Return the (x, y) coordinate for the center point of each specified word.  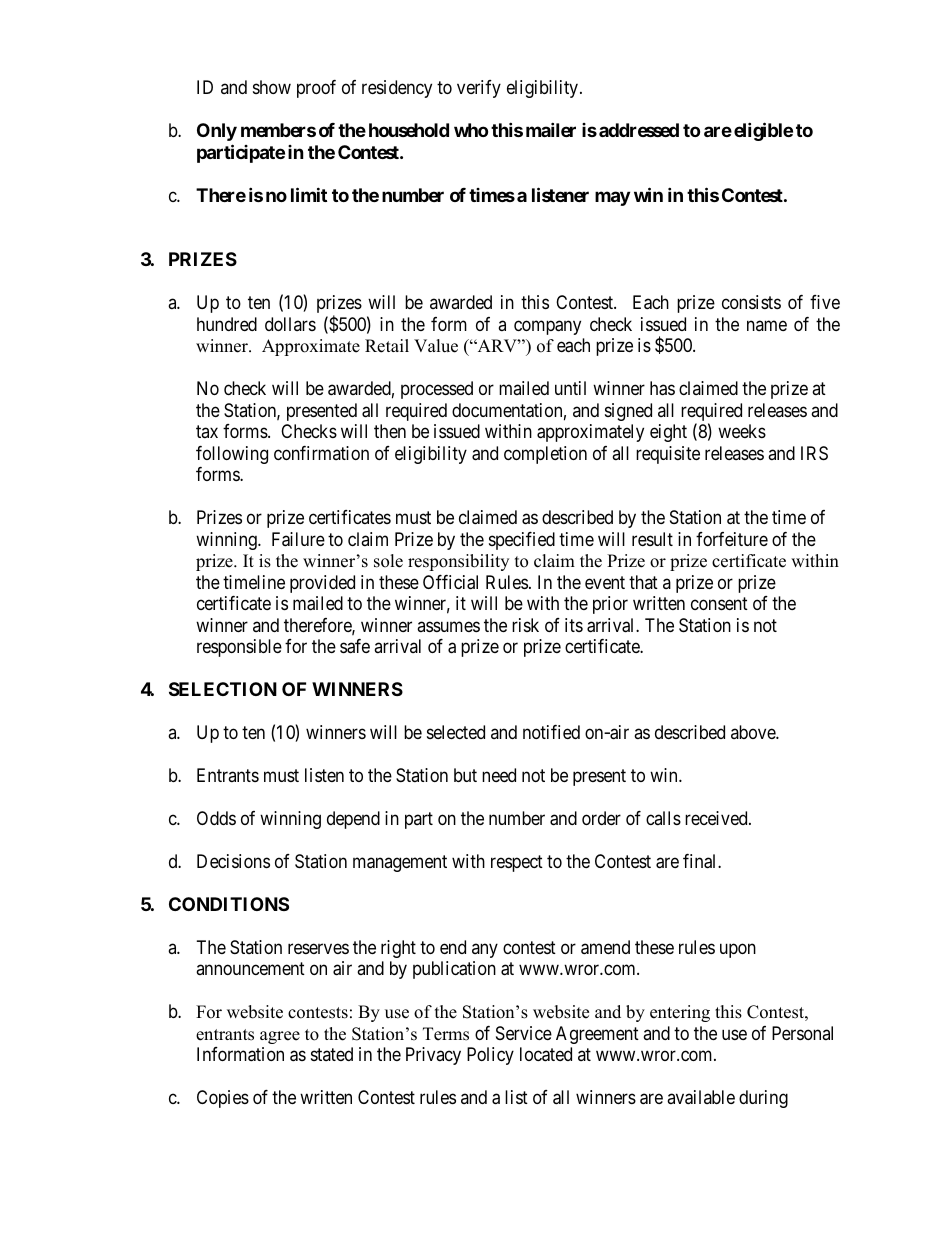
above (754, 732)
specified (522, 541)
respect (517, 863)
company (547, 327)
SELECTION (223, 689)
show (272, 87)
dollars (290, 324)
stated (332, 1054)
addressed (639, 130)
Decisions (233, 861)
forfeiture (732, 539)
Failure (298, 539)
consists (751, 302)
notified (551, 732)
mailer (551, 130)
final (701, 861)
